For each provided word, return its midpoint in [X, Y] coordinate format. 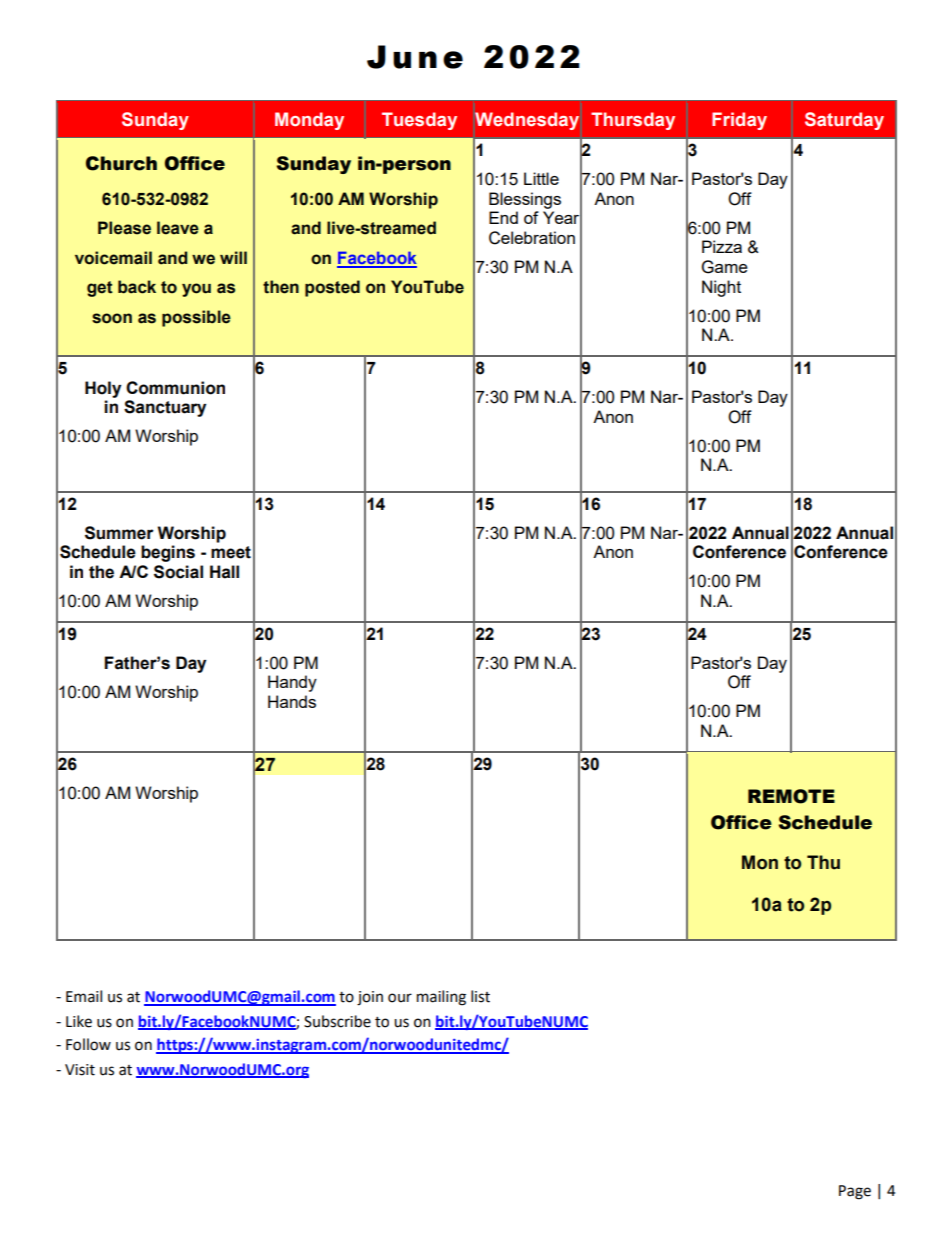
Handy [292, 683]
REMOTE [791, 796]
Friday [739, 121]
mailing [441, 998]
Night [721, 288]
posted [332, 288]
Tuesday [419, 121]
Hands [292, 701]
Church [121, 163]
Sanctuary [165, 408]
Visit [80, 1070]
